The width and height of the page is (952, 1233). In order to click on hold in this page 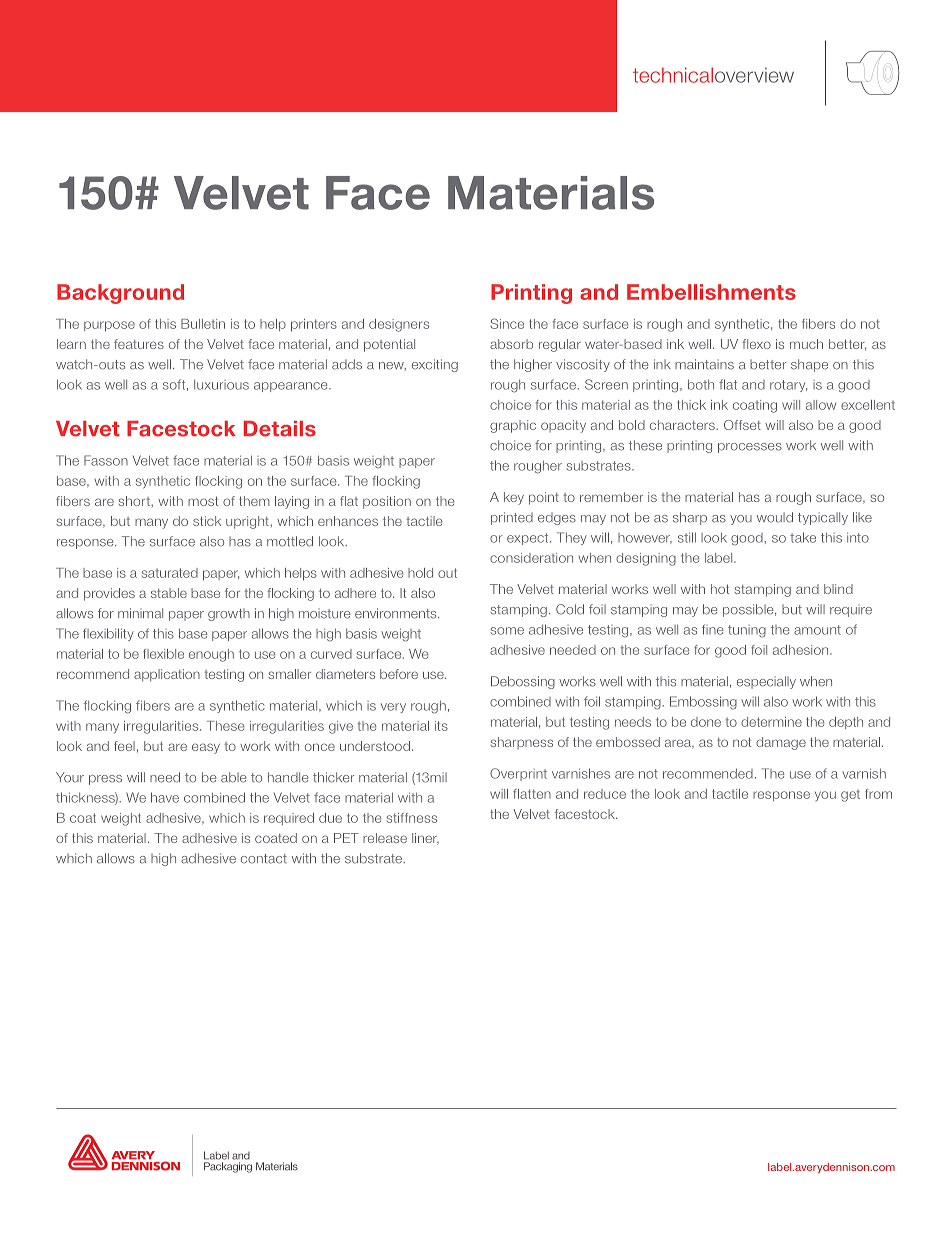, I will do `click(420, 573)`.
